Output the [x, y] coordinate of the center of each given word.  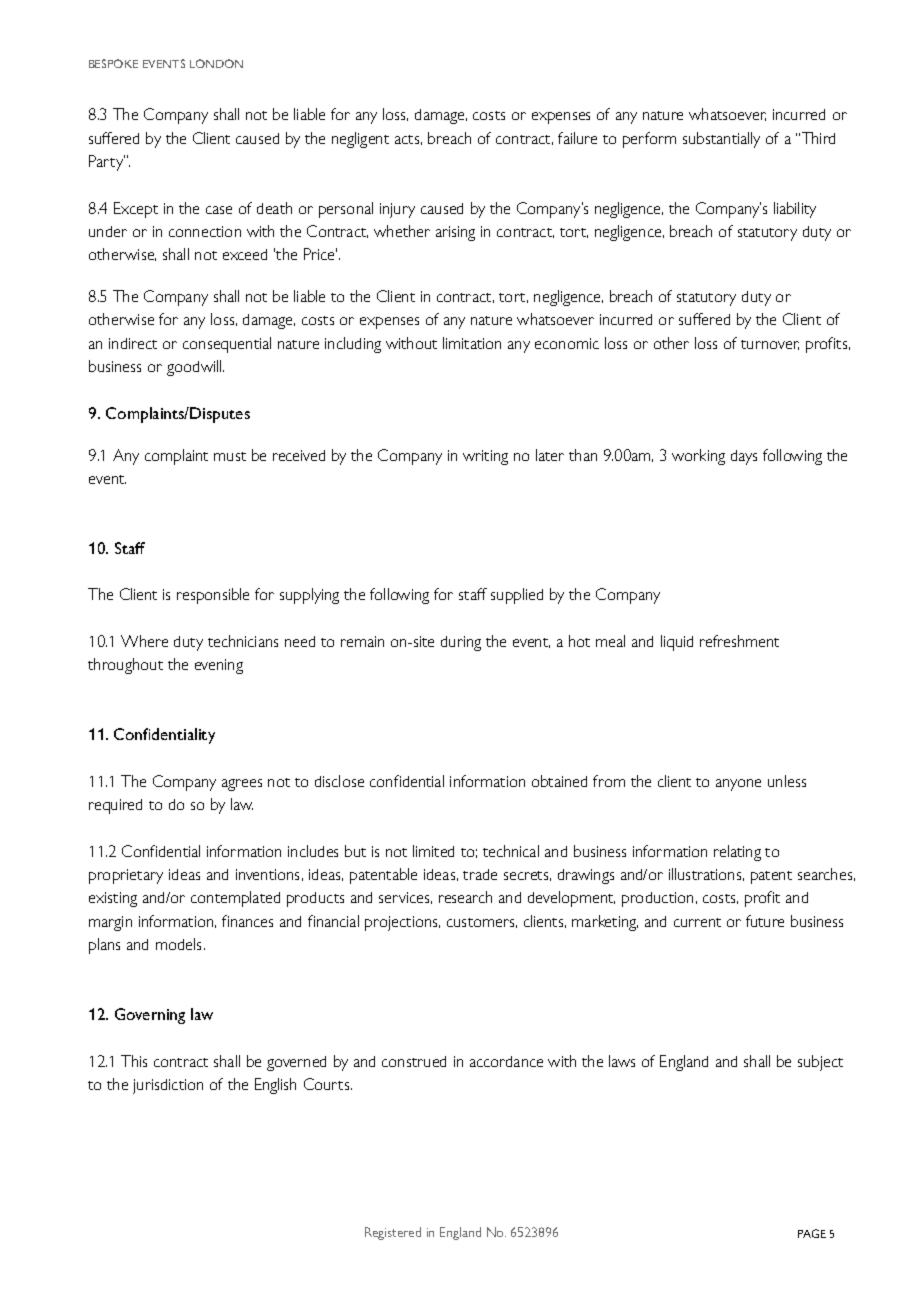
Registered [393, 1233]
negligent [360, 140]
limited [433, 851]
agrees [242, 785]
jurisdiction [168, 1086]
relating [737, 853]
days [744, 457]
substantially [721, 140]
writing [485, 457]
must [230, 456]
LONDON [216, 63]
